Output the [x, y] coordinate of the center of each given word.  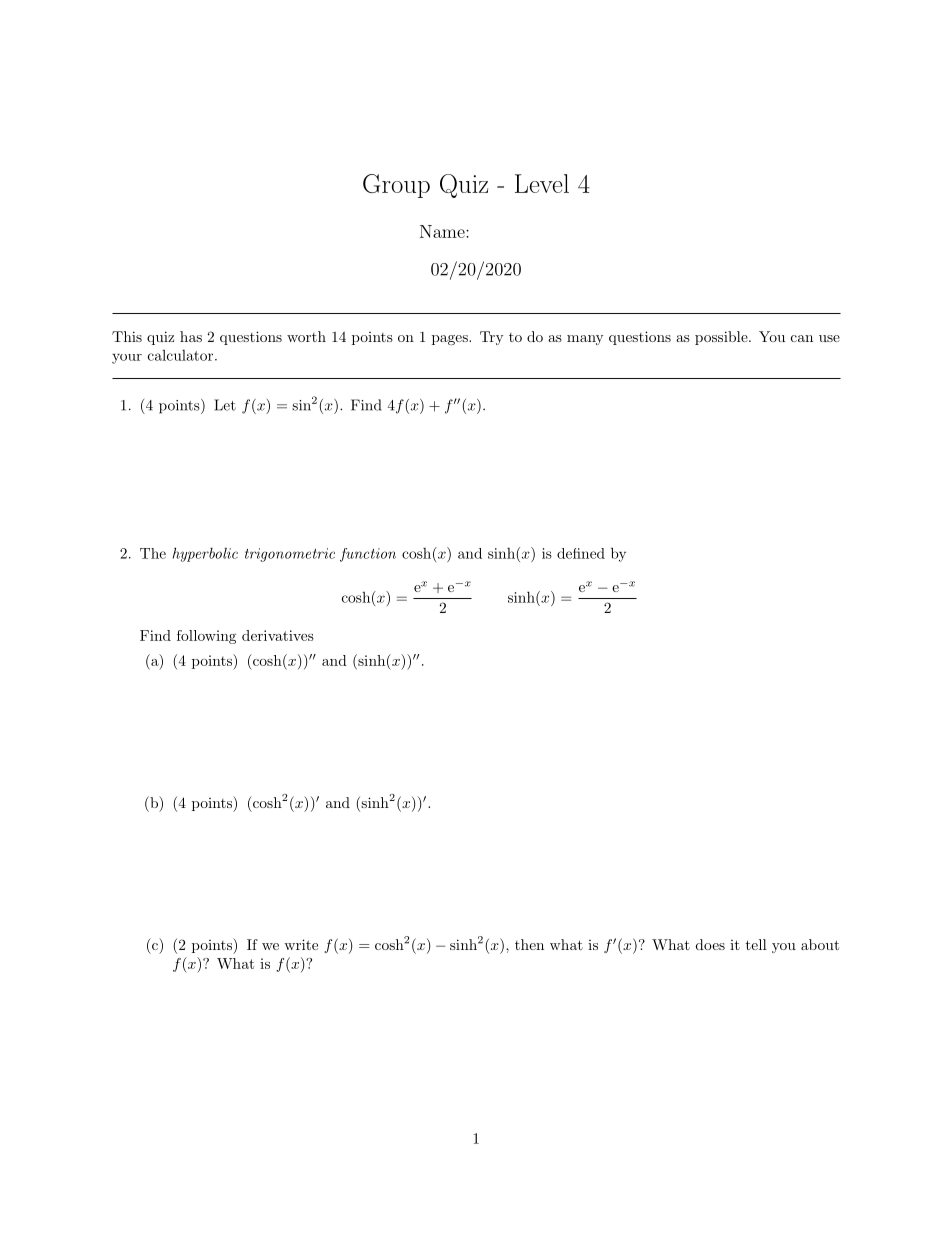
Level [542, 183]
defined [581, 553]
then [529, 944]
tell [756, 944]
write [301, 944]
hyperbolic [205, 554]
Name [443, 231]
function [368, 555]
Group [396, 186]
